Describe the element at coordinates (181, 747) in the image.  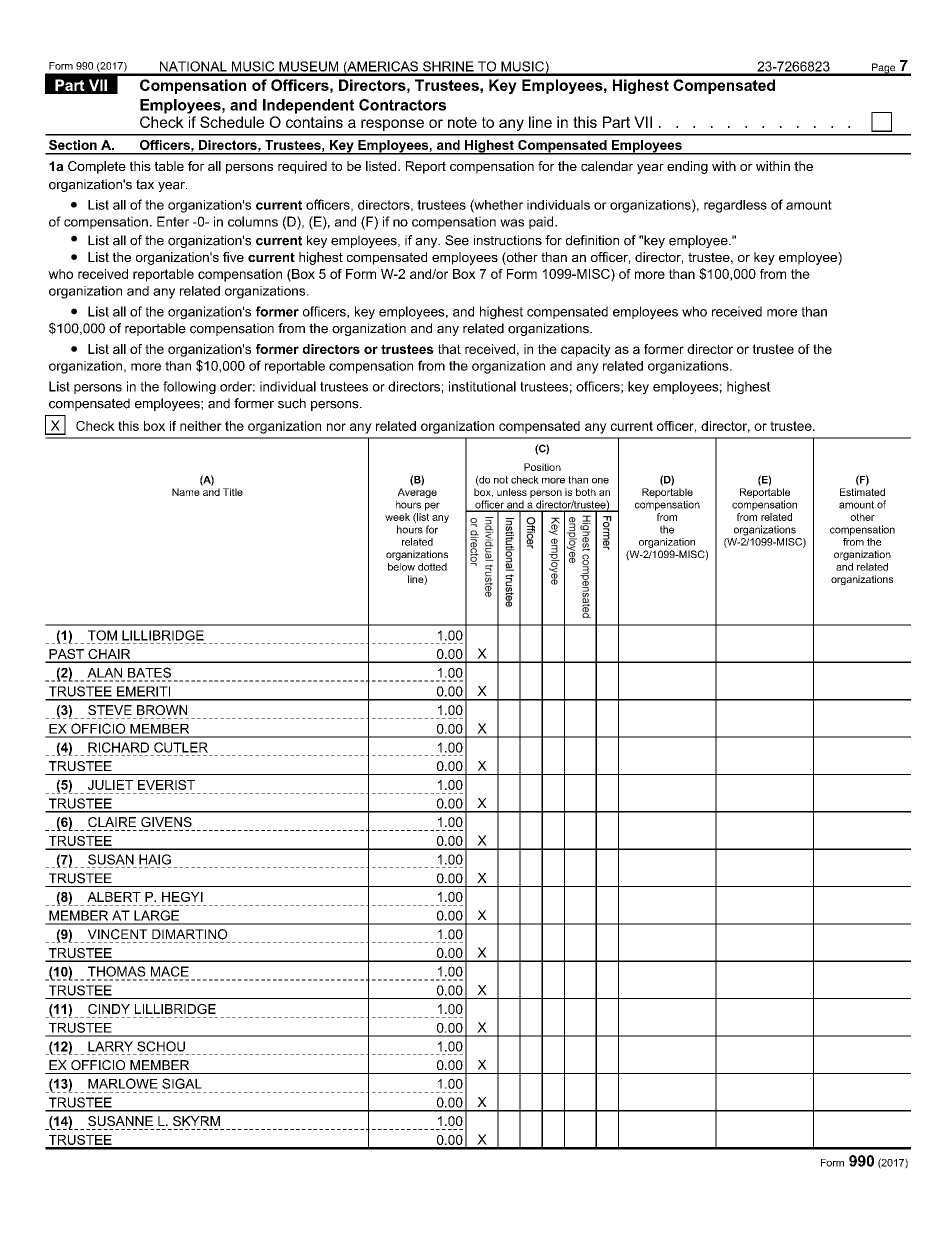
I see `CUTLER` at that location.
